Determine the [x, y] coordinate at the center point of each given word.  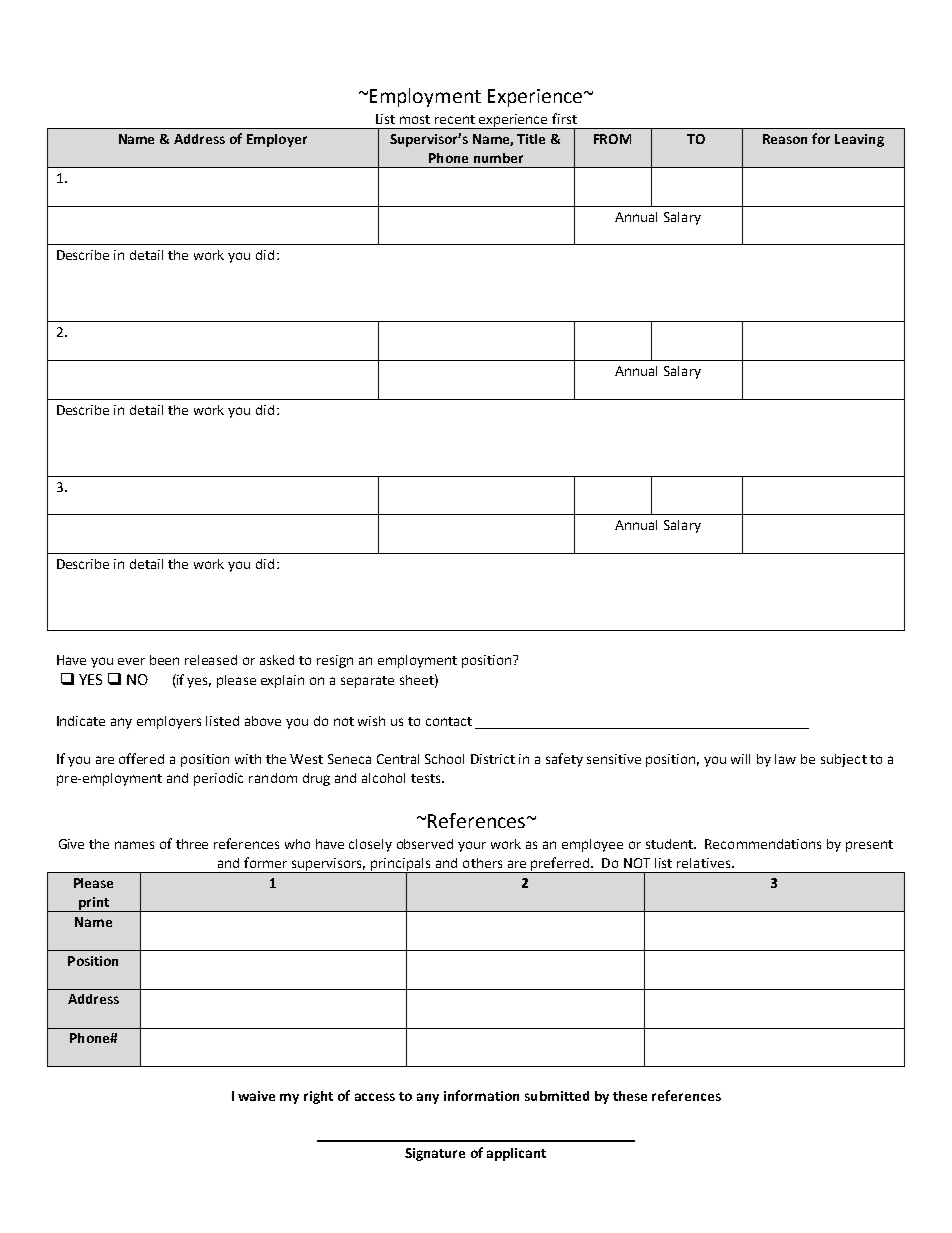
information [481, 1095]
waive [256, 1096]
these [630, 1096]
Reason [785, 139]
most [415, 119]
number [498, 158]
